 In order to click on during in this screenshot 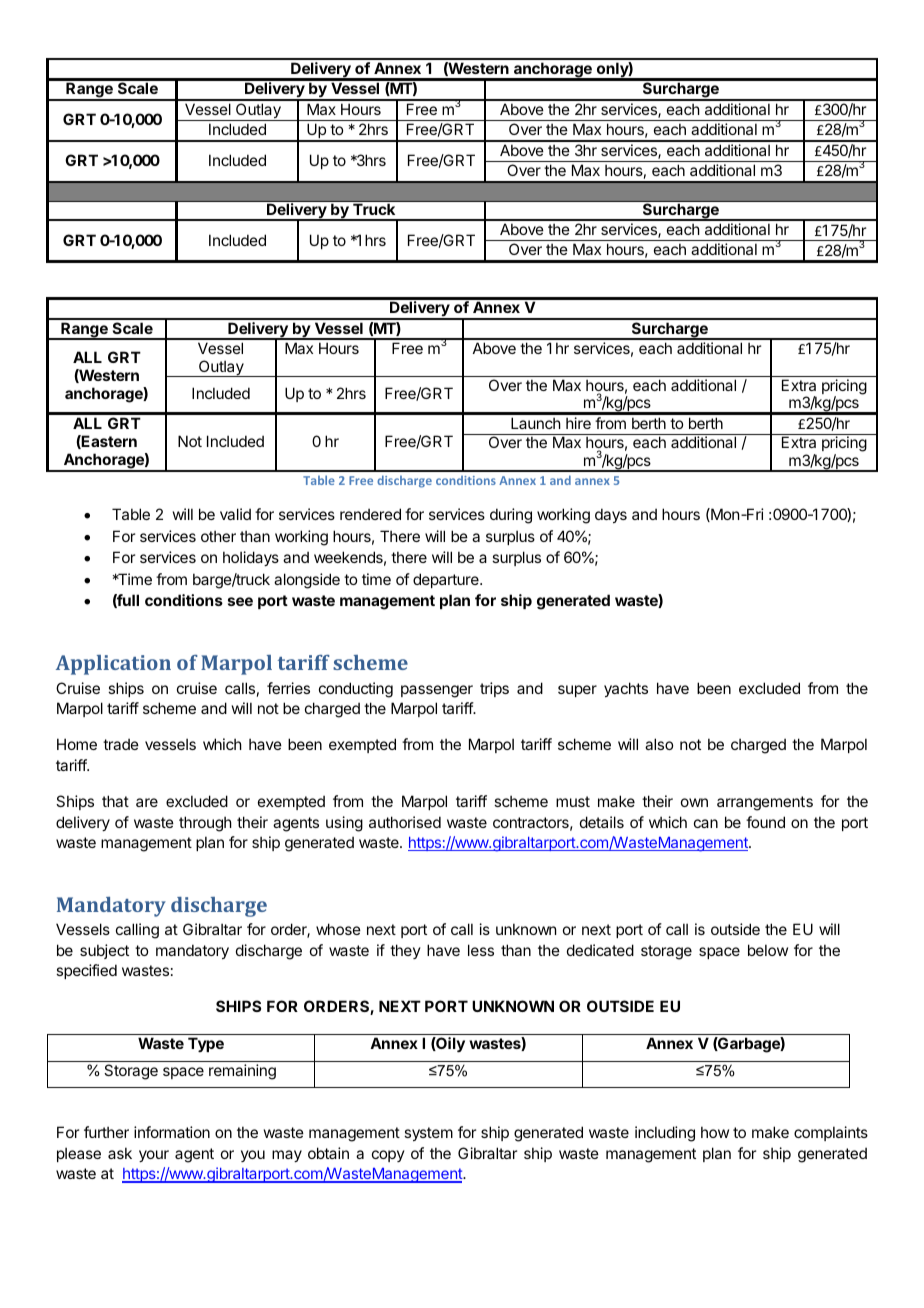, I will do `click(511, 516)`.
